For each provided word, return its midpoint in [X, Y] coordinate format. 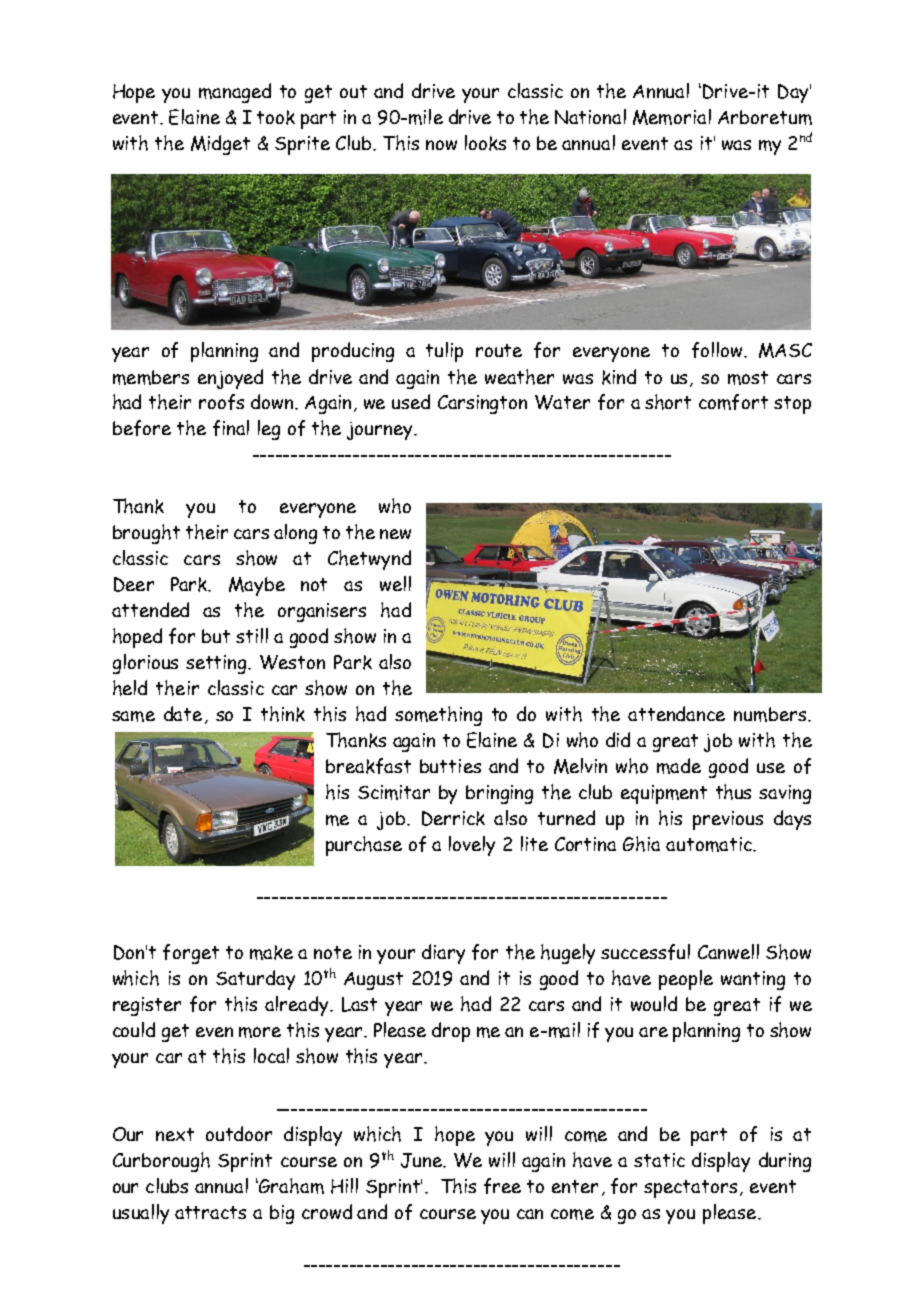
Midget [220, 145]
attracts [210, 1212]
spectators [690, 1189]
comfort [733, 402]
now [441, 145]
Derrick [453, 818]
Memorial [672, 117]
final [231, 428]
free [502, 1186]
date [183, 713]
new [395, 534]
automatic [710, 844]
